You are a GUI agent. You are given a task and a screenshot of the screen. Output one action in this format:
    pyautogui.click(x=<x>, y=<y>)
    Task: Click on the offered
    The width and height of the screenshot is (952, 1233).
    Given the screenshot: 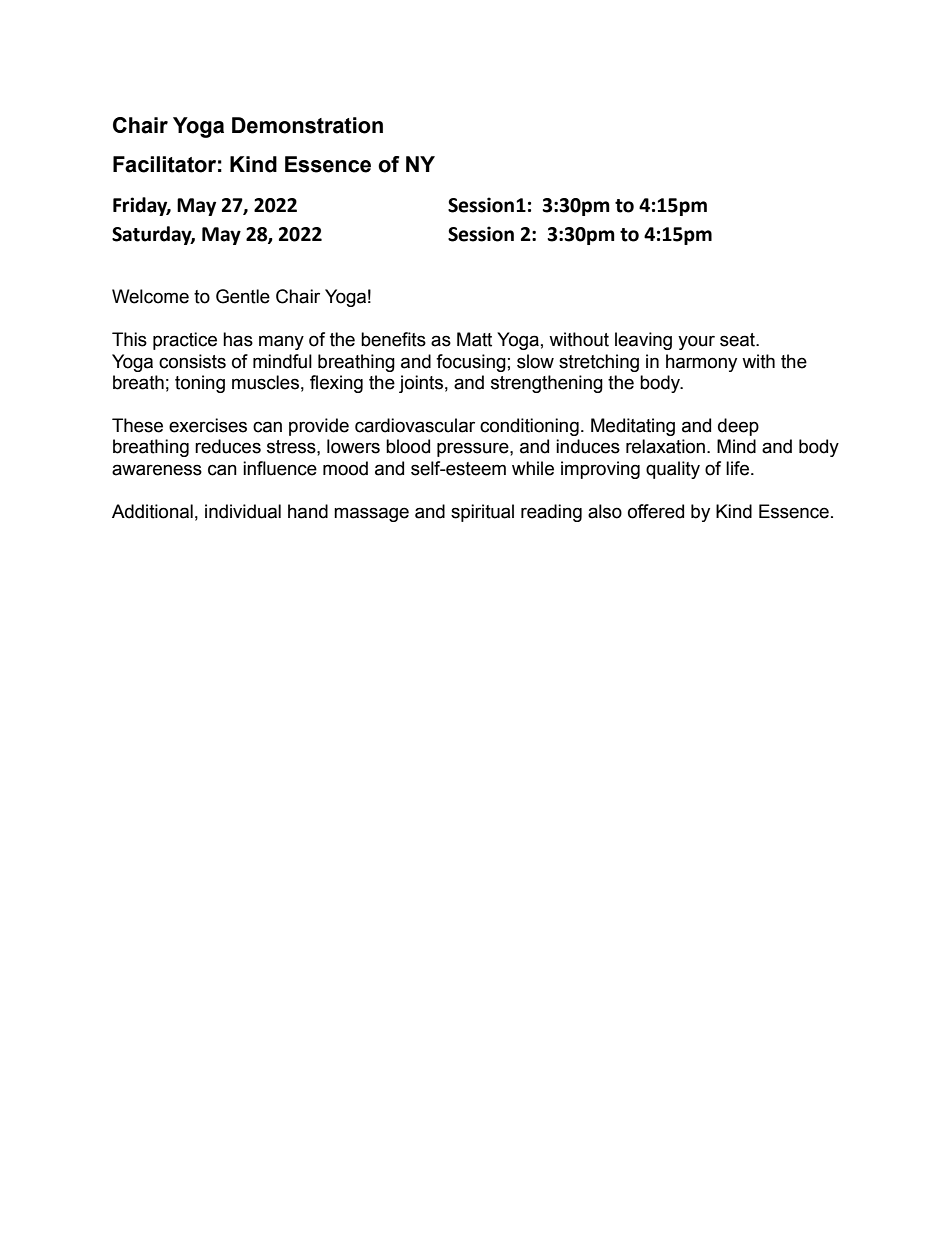 What is the action you would take?
    pyautogui.click(x=656, y=511)
